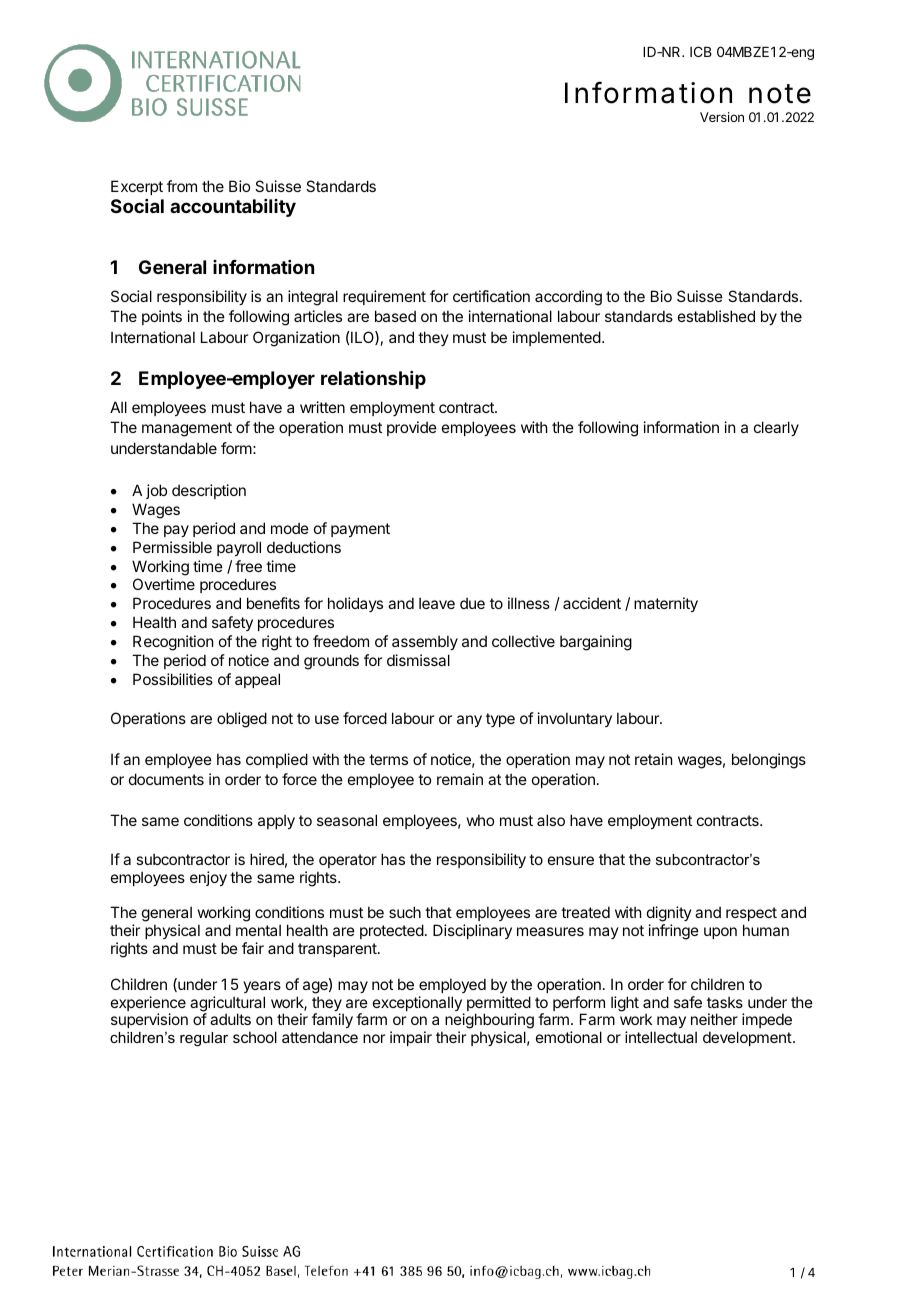  I want to click on Version, so click(722, 117).
